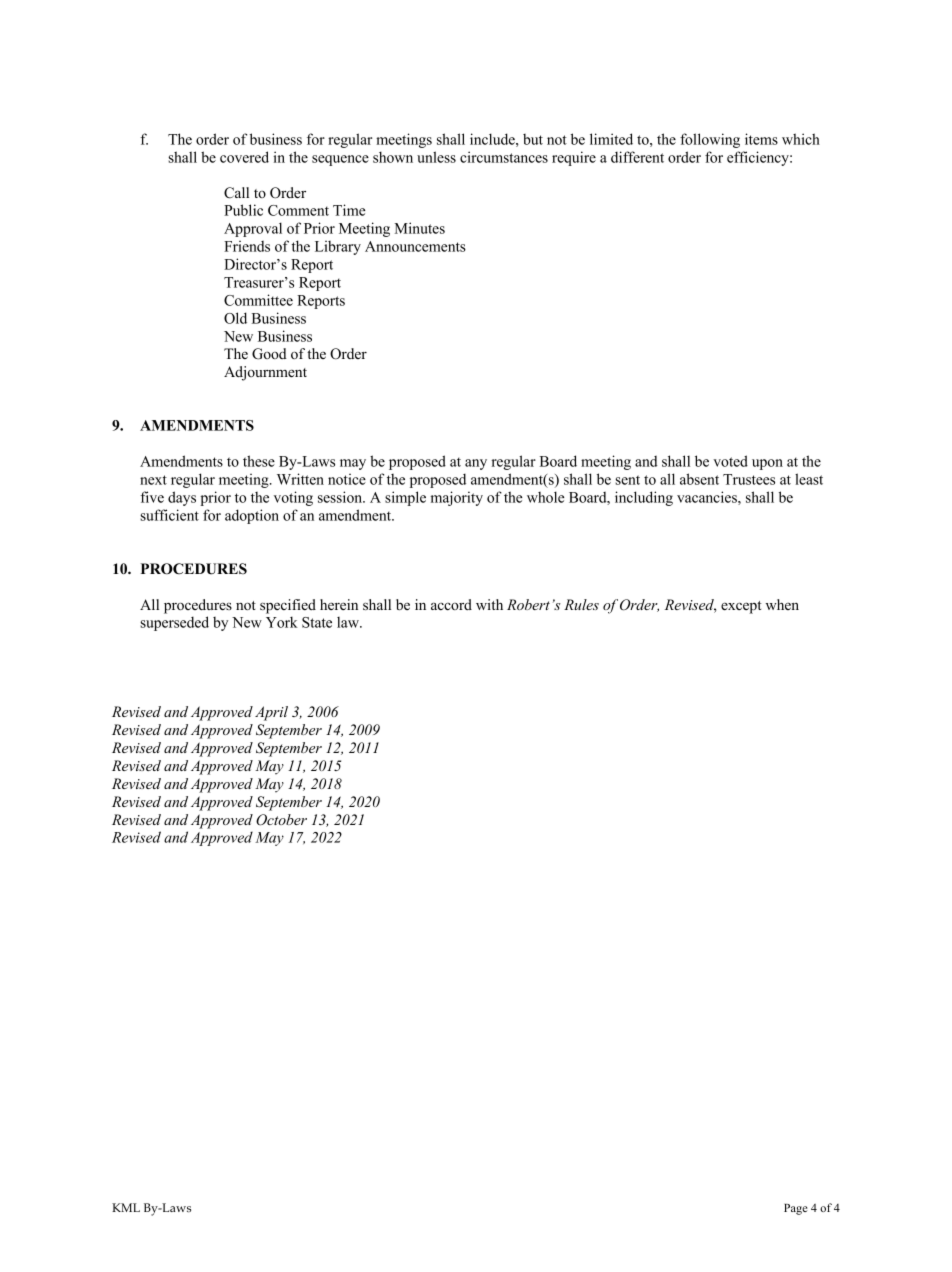 Image resolution: width=952 pixels, height=1272 pixels. What do you see at coordinates (451, 604) in the page?
I see `accord` at bounding box center [451, 604].
